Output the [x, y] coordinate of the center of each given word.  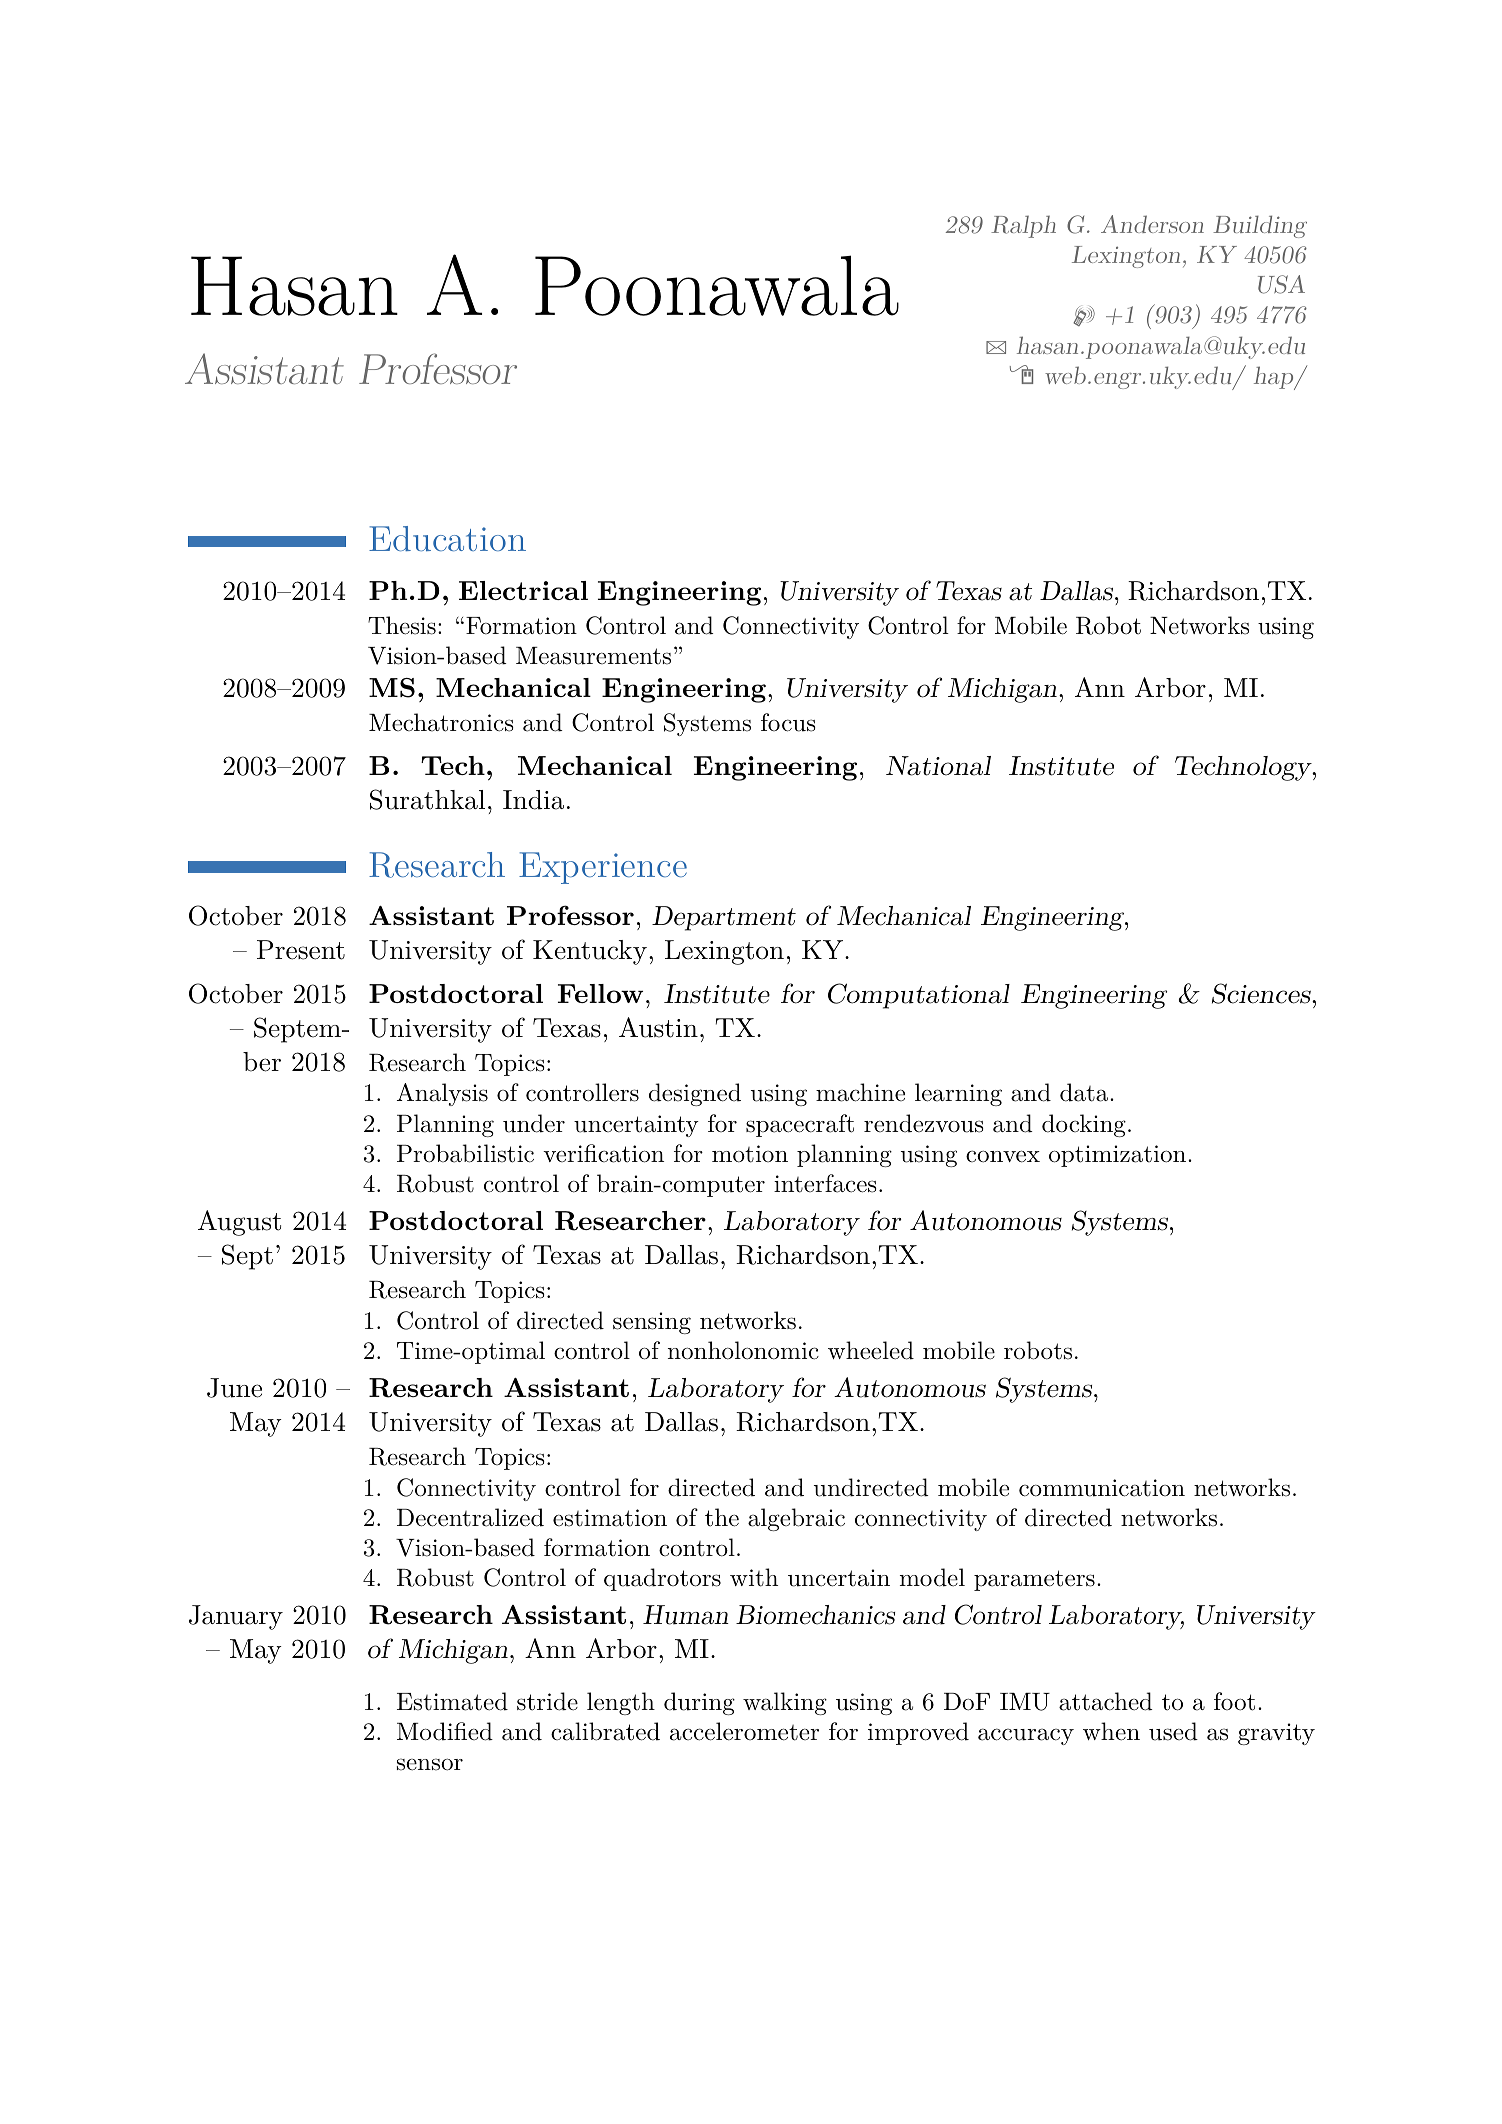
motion [750, 1154]
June [234, 1388]
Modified [445, 1731]
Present [301, 950]
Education [447, 538]
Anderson [1152, 224]
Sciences [1262, 993]
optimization [1117, 1156]
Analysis [442, 1094]
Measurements [593, 656]
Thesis [402, 625]
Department [724, 918]
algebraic [796, 1519]
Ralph [1023, 227]
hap [1275, 378]
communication [1102, 1488]
